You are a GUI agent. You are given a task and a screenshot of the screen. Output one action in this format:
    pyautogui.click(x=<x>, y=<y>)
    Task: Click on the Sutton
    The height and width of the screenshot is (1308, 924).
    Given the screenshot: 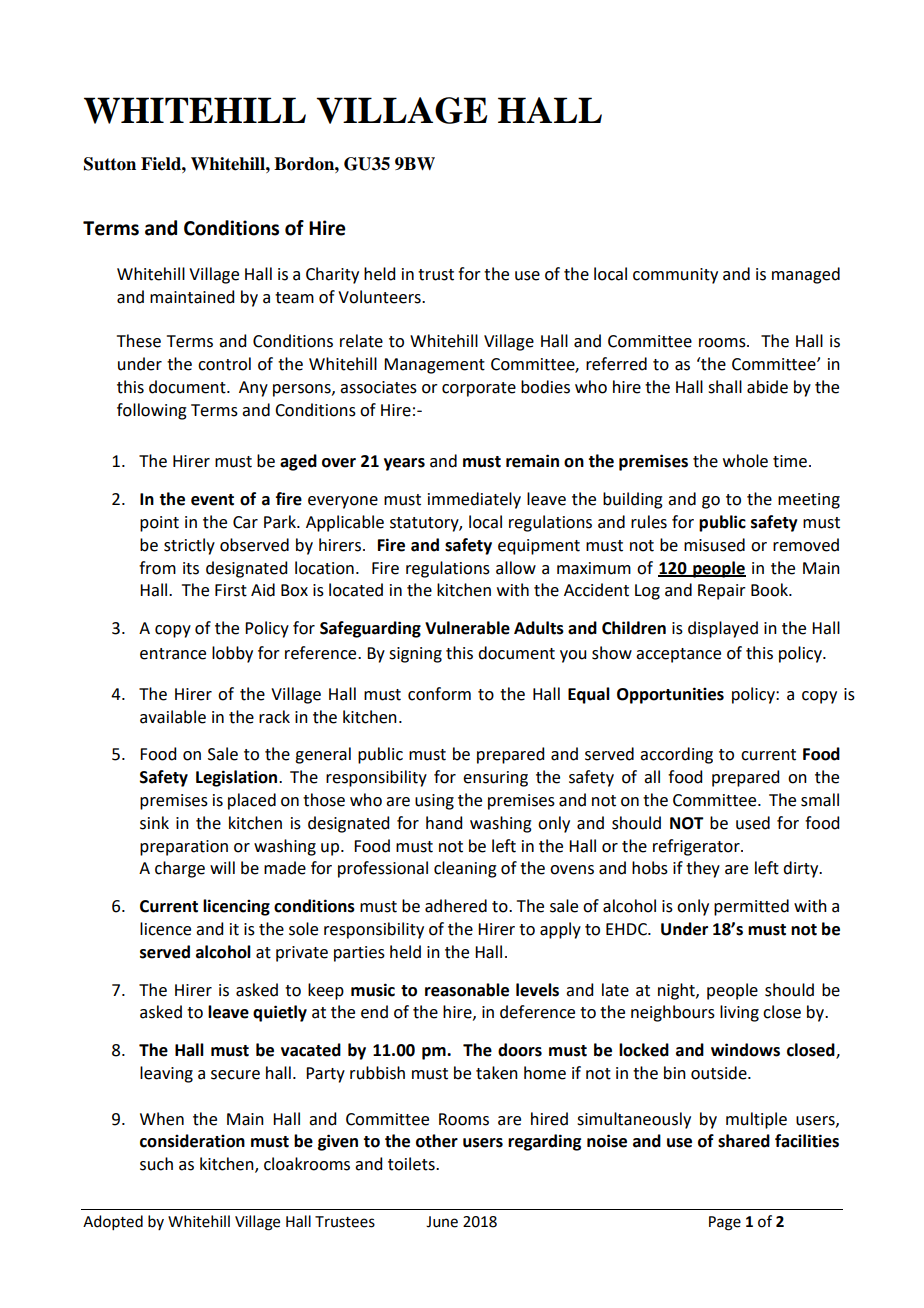 What is the action you would take?
    pyautogui.click(x=110, y=164)
